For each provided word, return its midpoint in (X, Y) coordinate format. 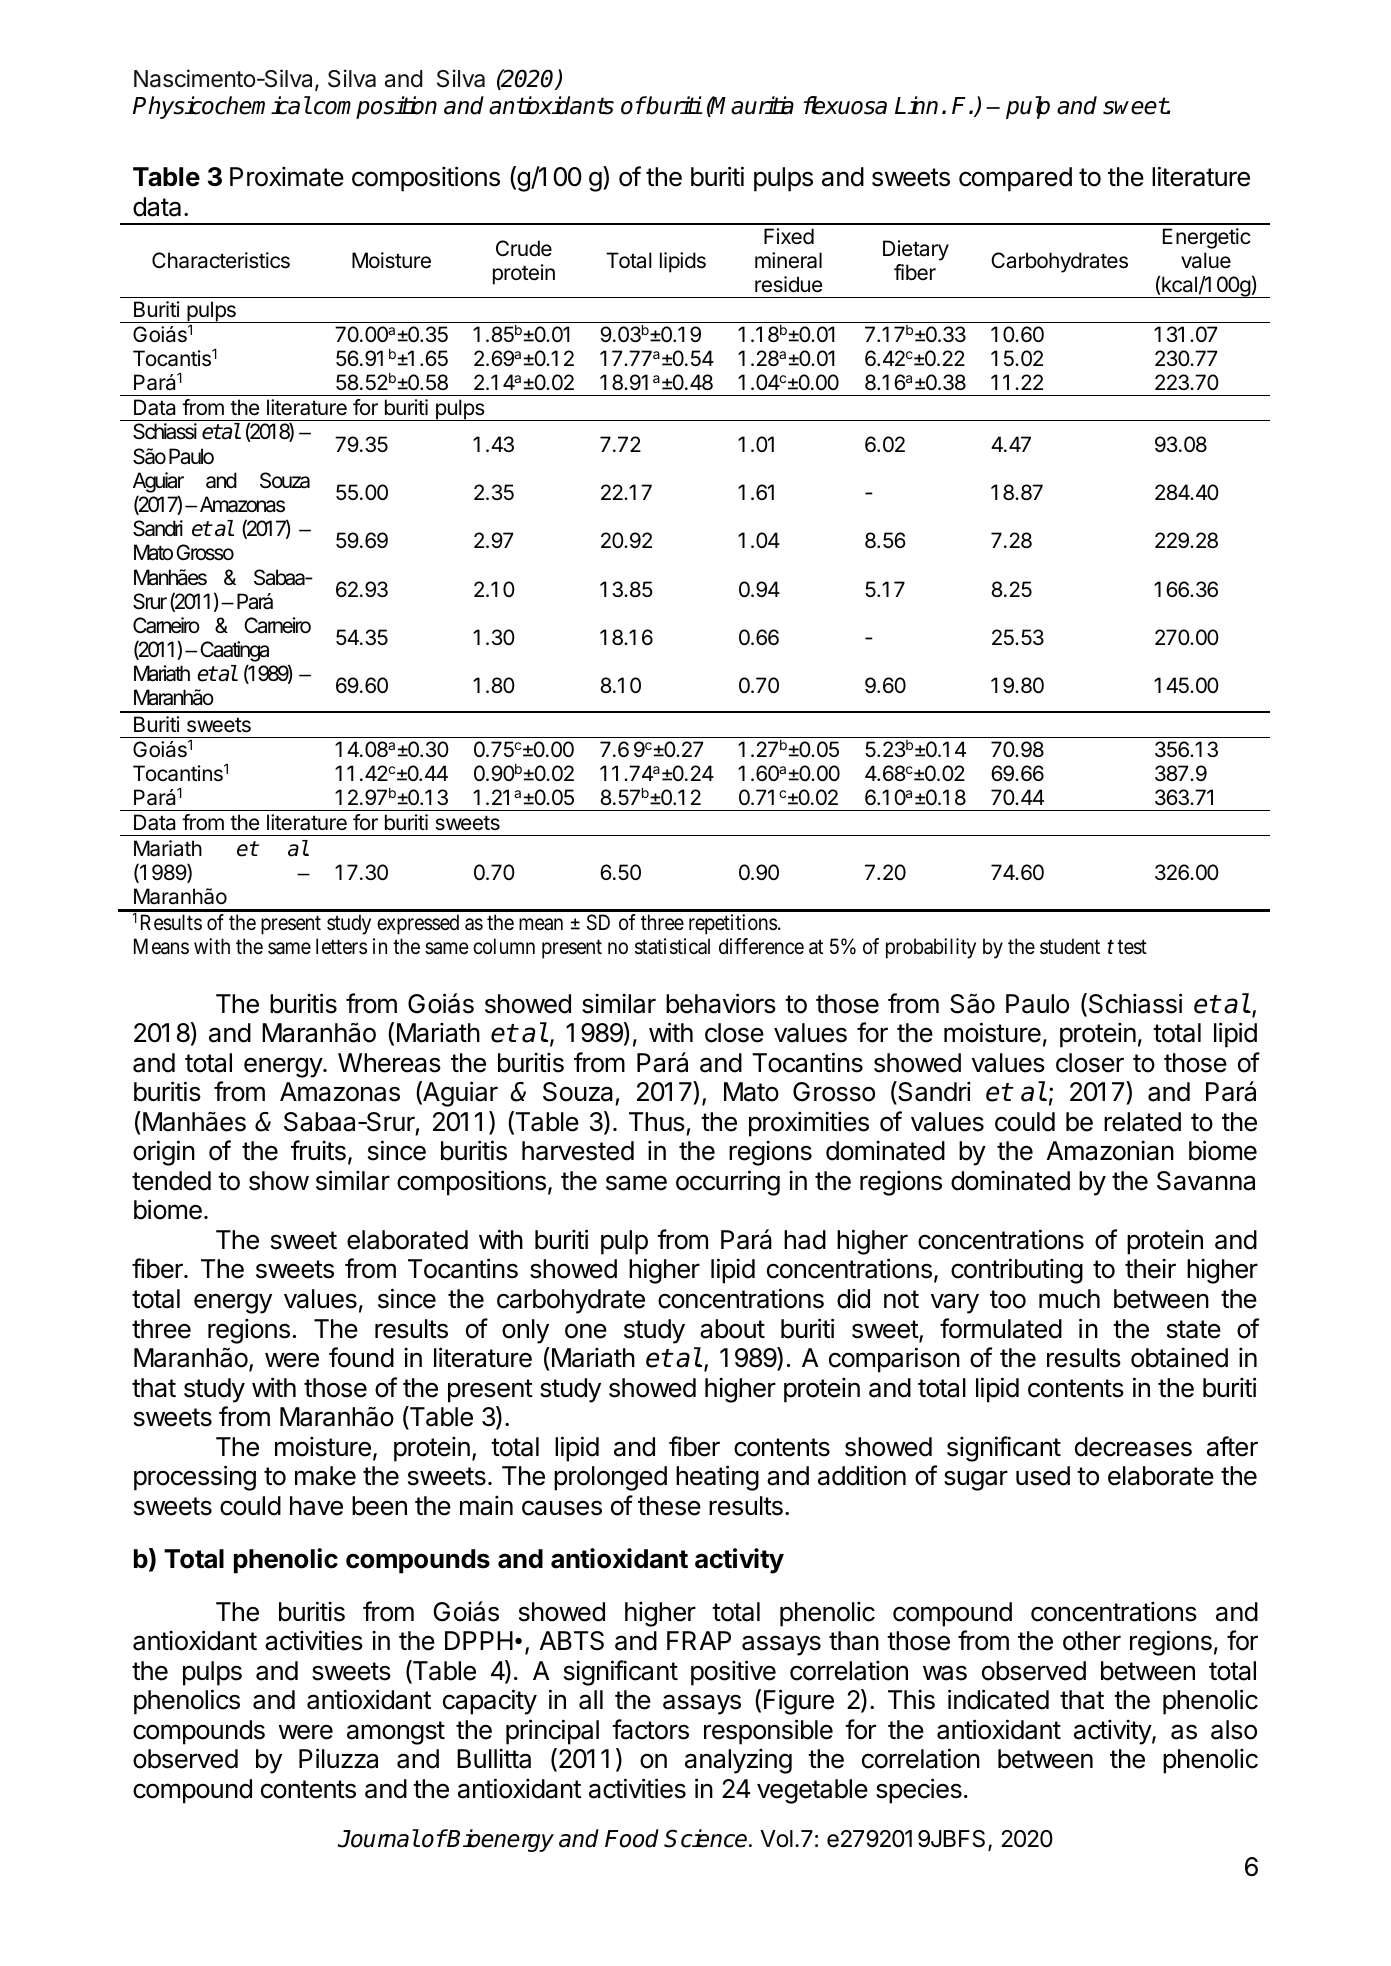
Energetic (1207, 238)
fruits (318, 1150)
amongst (396, 1733)
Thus (657, 1122)
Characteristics (221, 260)
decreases (1133, 1447)
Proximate (287, 176)
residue (789, 284)
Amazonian (1110, 1150)
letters (341, 946)
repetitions (733, 924)
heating (717, 1478)
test (1132, 947)
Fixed (789, 236)
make (325, 1476)
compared (1015, 179)
